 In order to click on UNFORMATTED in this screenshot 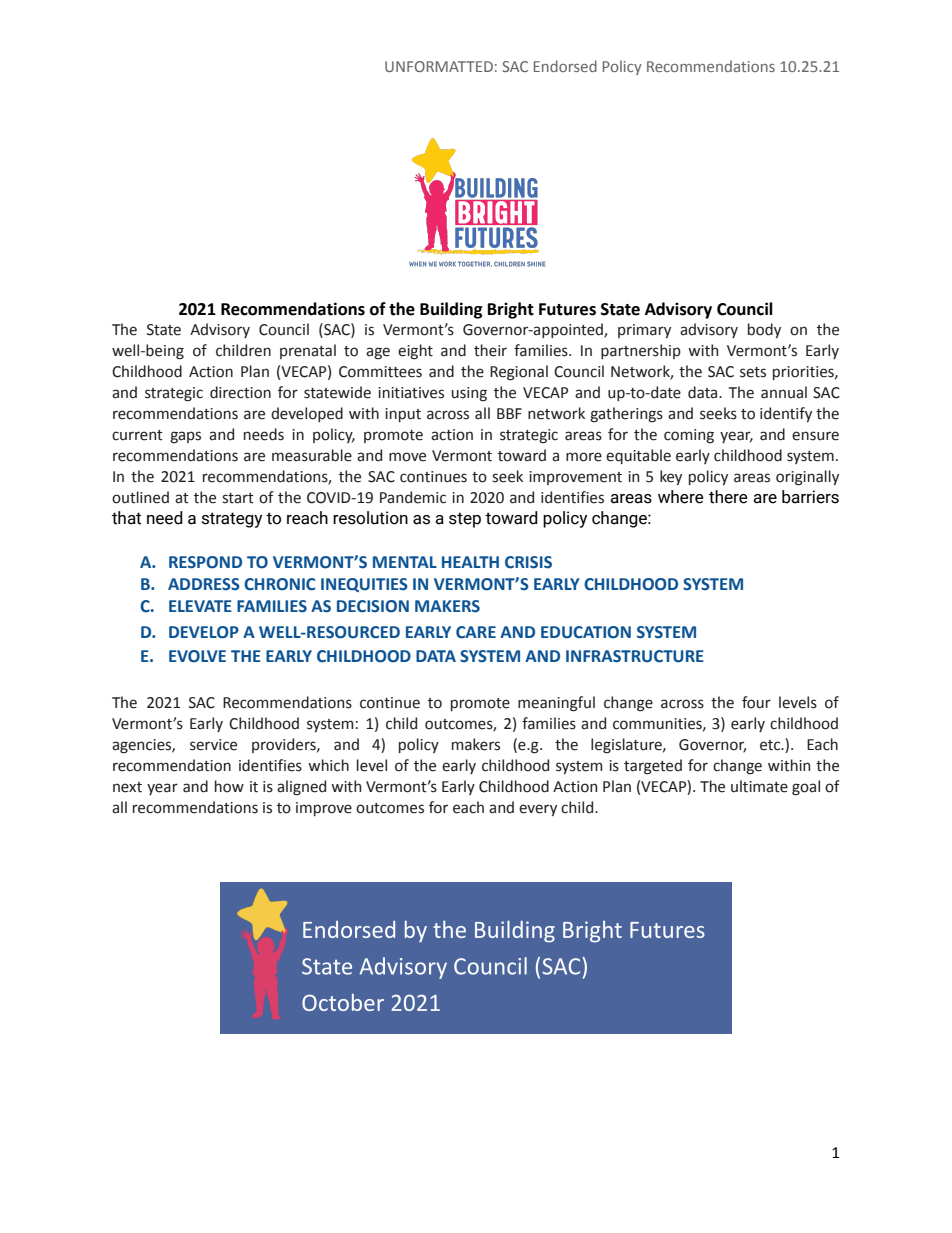, I will do `click(439, 66)`.
